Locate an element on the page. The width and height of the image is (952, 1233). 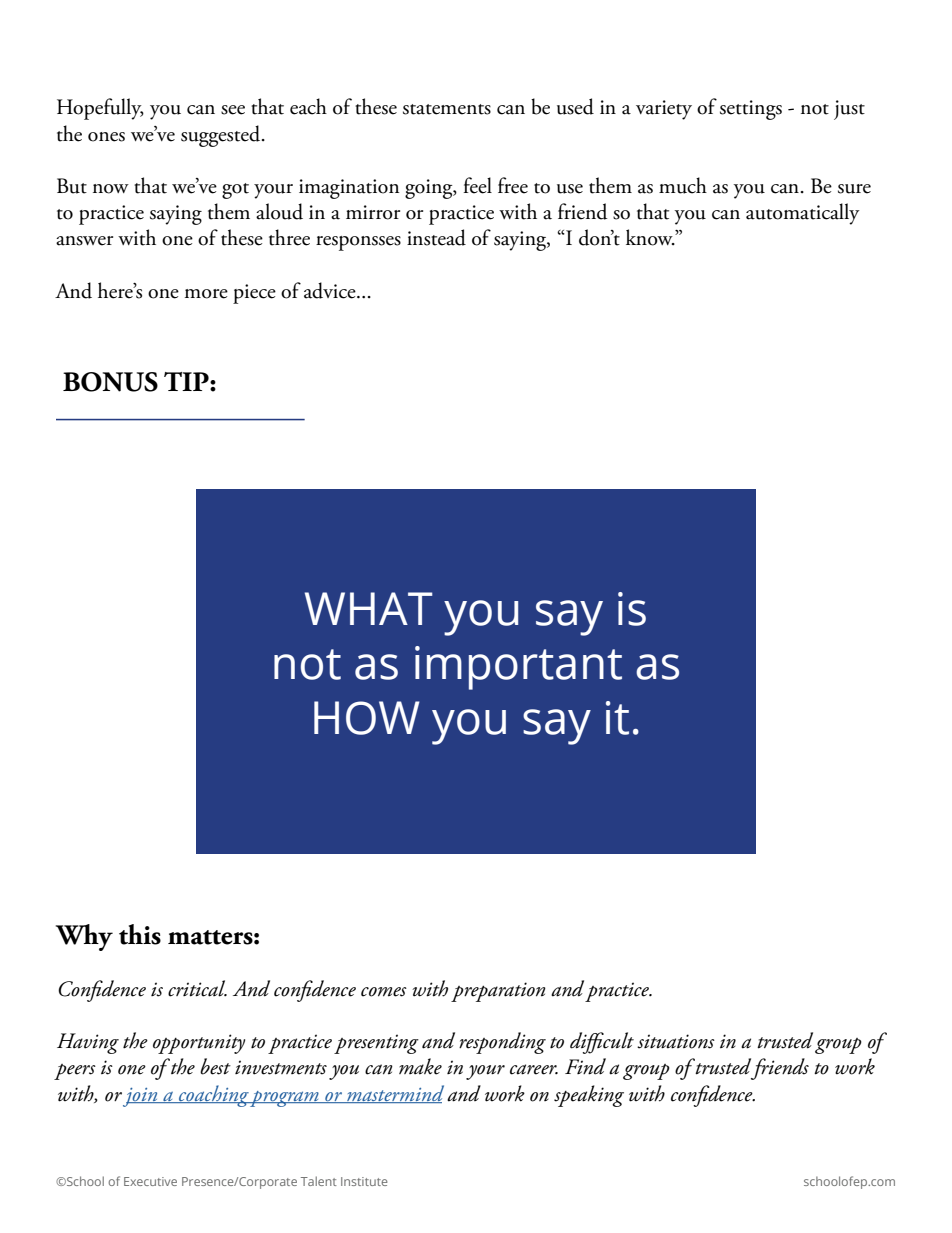
WHAT is located at coordinates (369, 608).
